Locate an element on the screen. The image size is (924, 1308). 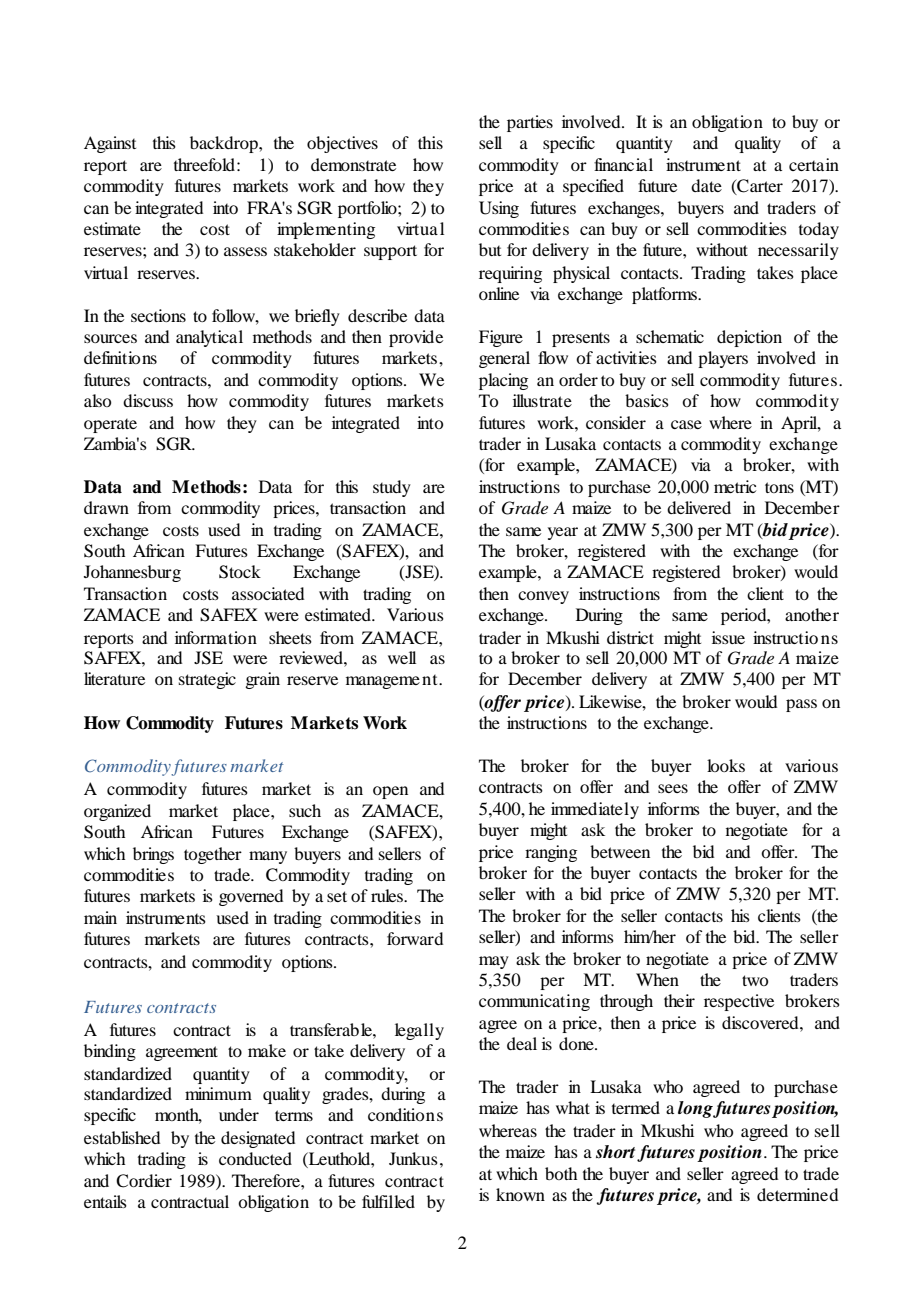
threefold is located at coordinates (204, 164).
